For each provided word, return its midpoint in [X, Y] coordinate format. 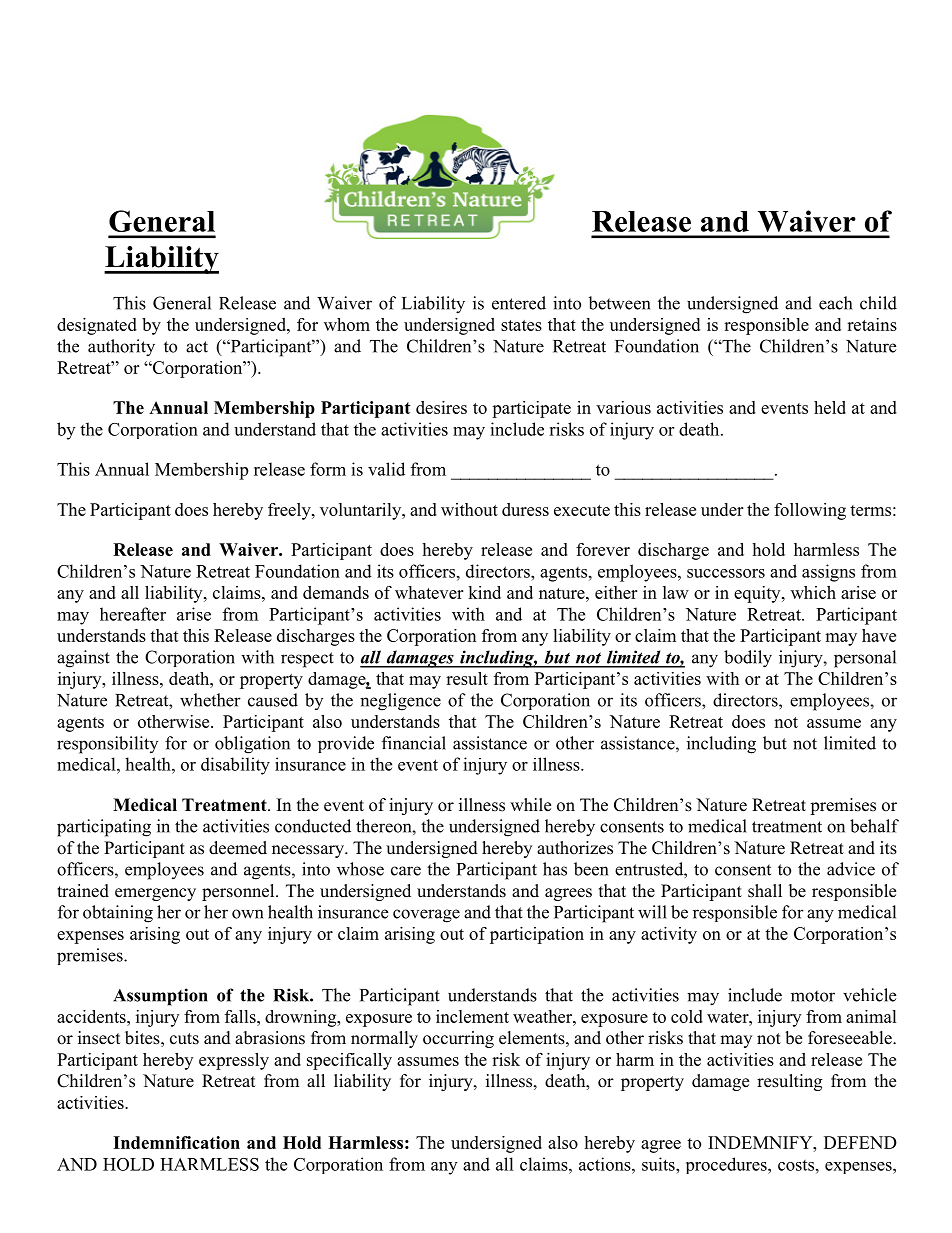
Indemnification [176, 1142]
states [521, 325]
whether [210, 700]
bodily [748, 659]
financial [414, 743]
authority [121, 348]
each [835, 303]
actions [606, 1164]
